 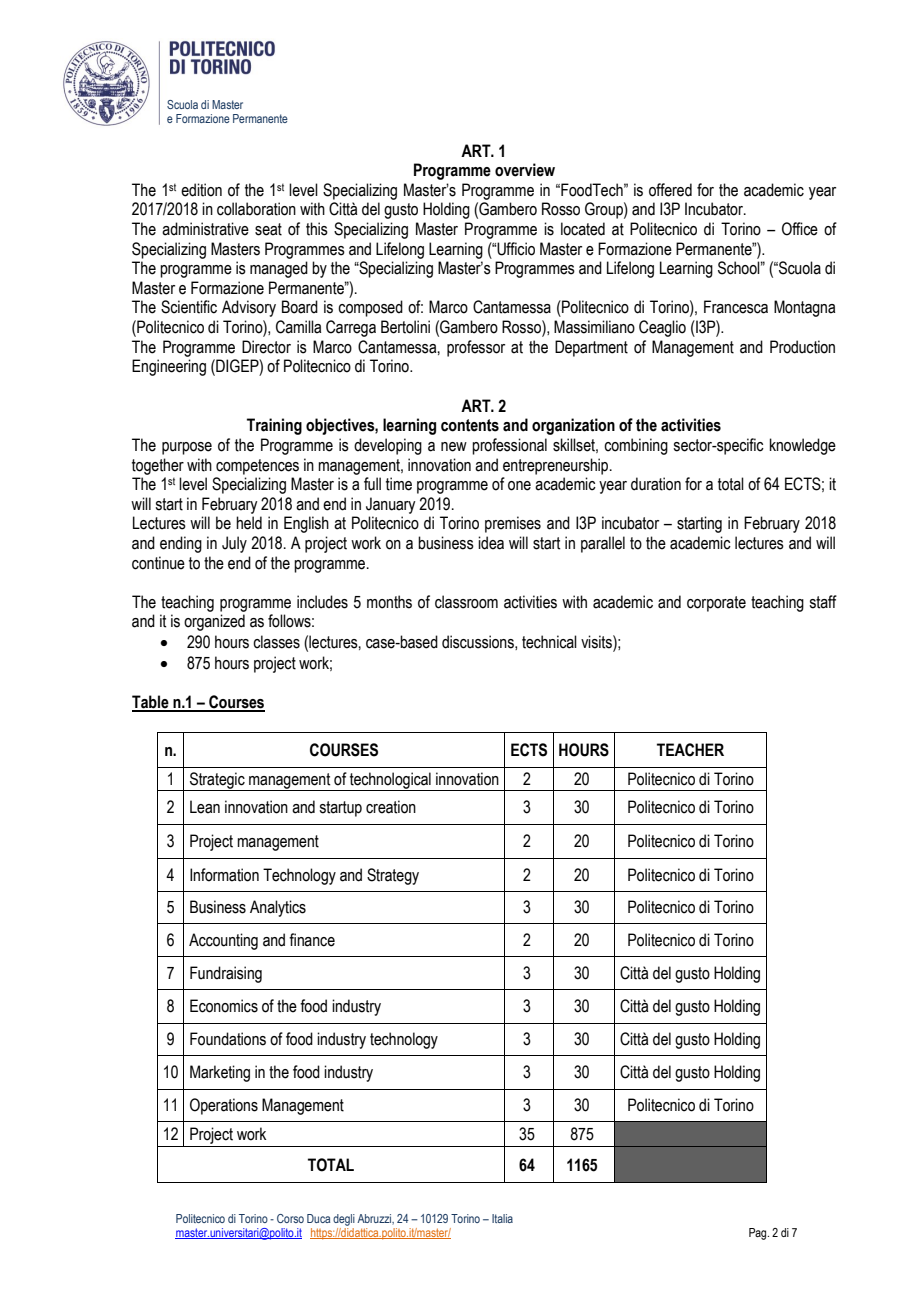 What do you see at coordinates (690, 750) in the screenshot?
I see `TEACHER` at bounding box center [690, 750].
